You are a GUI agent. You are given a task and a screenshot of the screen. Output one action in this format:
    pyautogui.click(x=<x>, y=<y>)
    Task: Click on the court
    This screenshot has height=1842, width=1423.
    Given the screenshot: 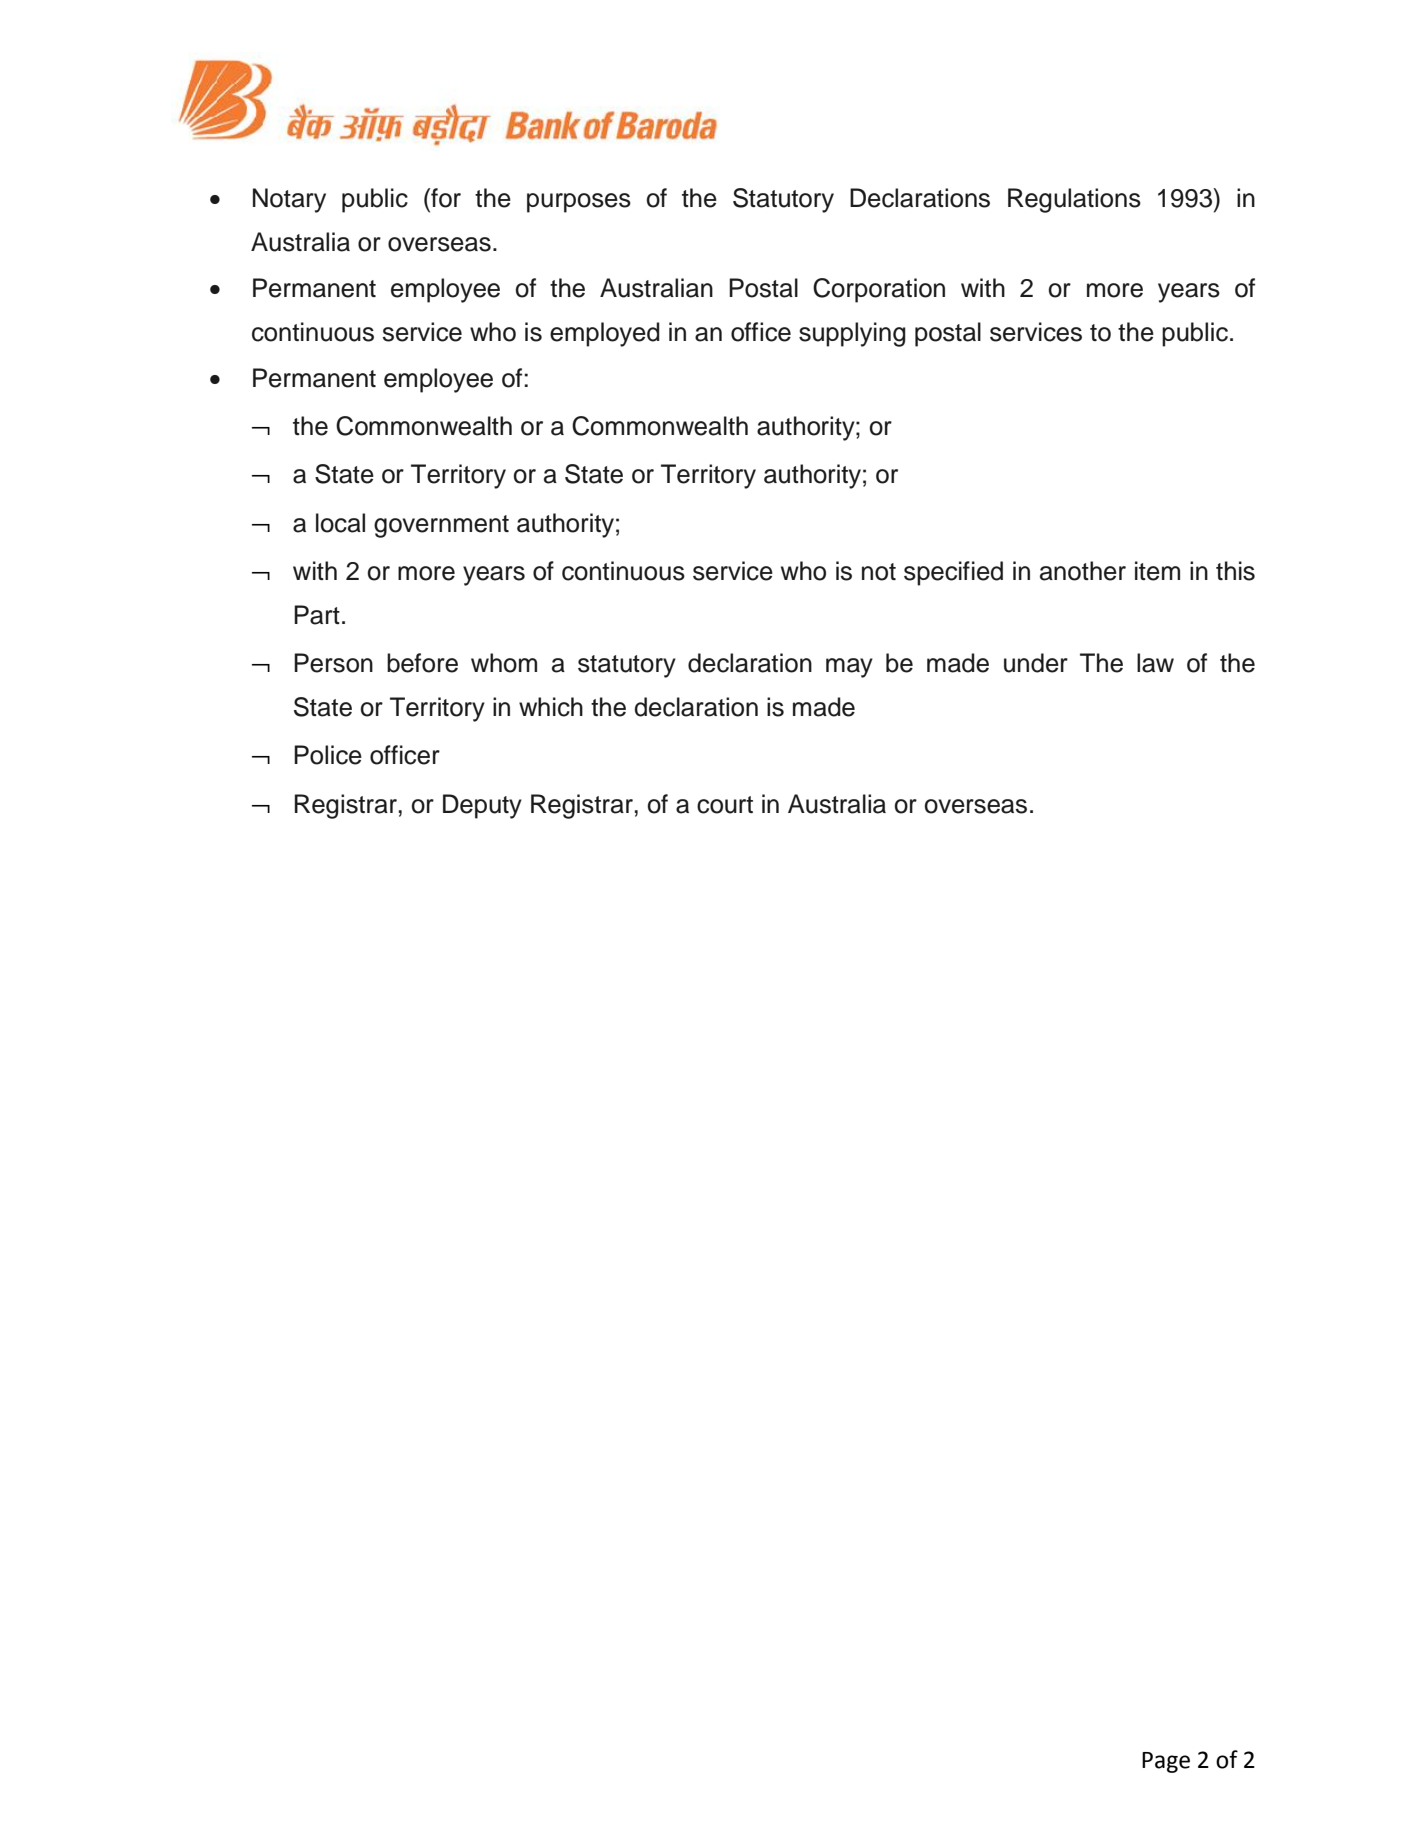 What is the action you would take?
    pyautogui.click(x=725, y=805)
